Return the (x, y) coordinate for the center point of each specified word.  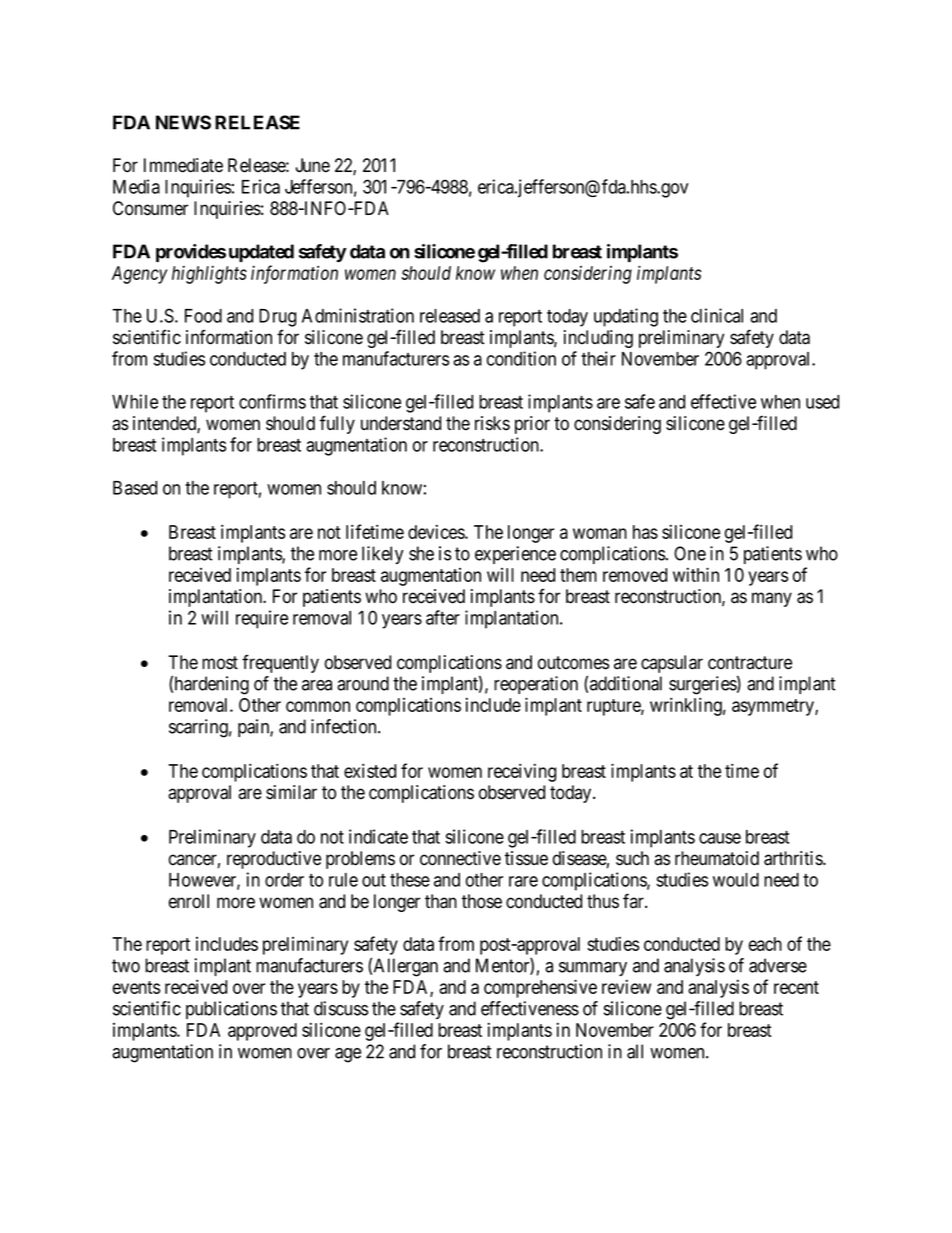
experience (515, 555)
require (262, 619)
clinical (717, 315)
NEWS (183, 122)
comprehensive (540, 988)
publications (231, 1010)
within (696, 574)
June (312, 165)
